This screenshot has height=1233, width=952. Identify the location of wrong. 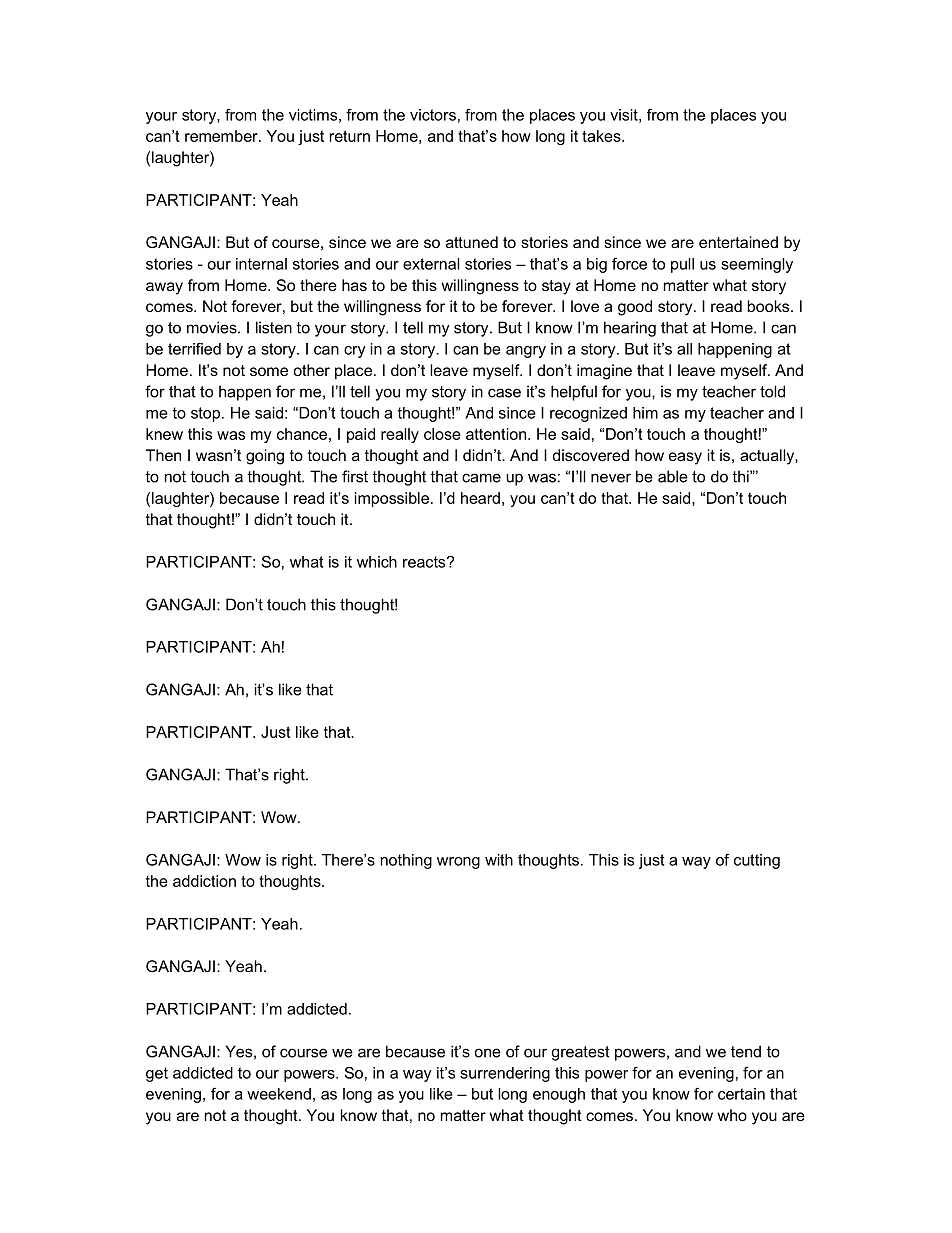
(458, 863).
